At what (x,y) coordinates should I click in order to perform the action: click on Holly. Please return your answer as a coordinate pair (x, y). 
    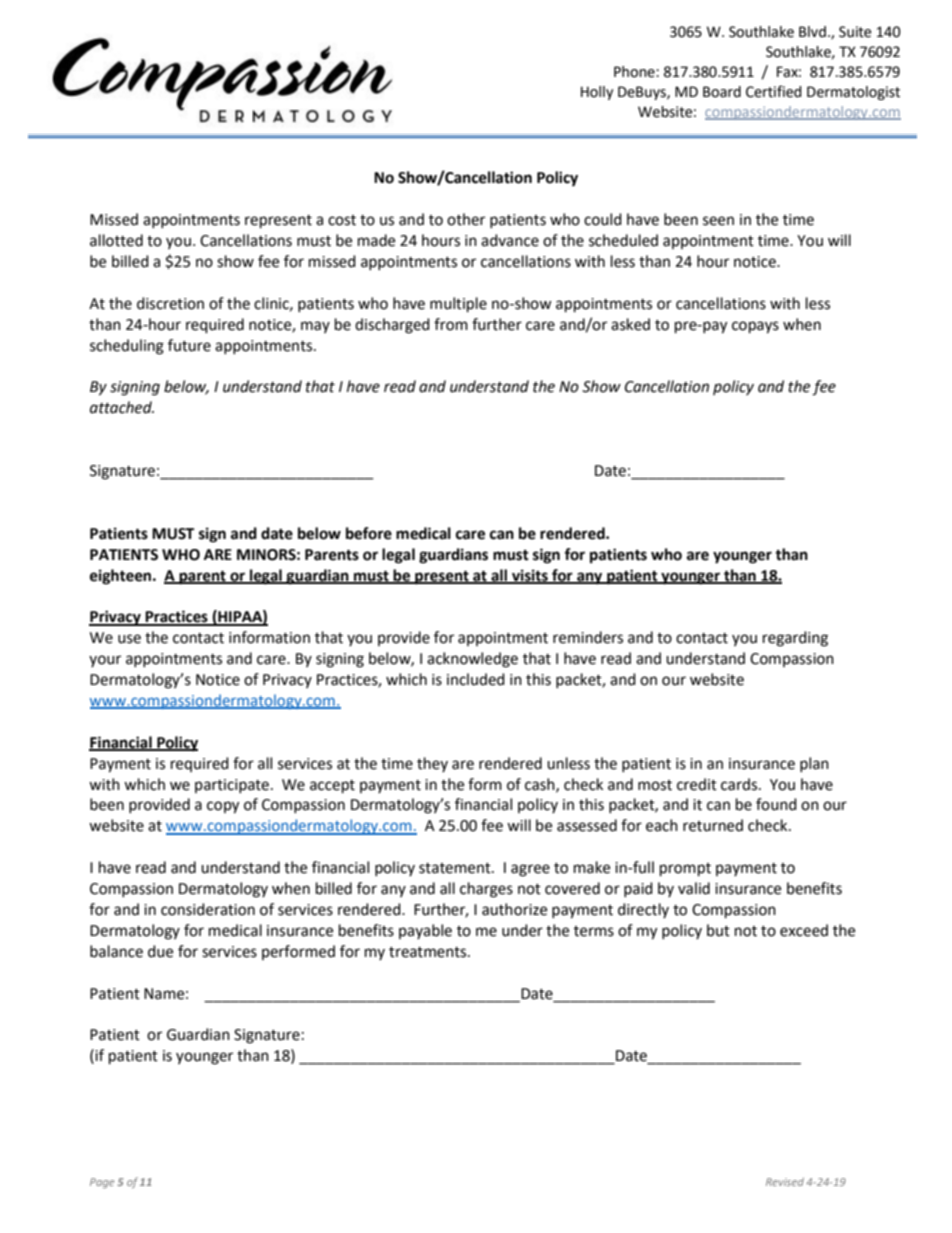
    Looking at the image, I should click on (597, 93).
